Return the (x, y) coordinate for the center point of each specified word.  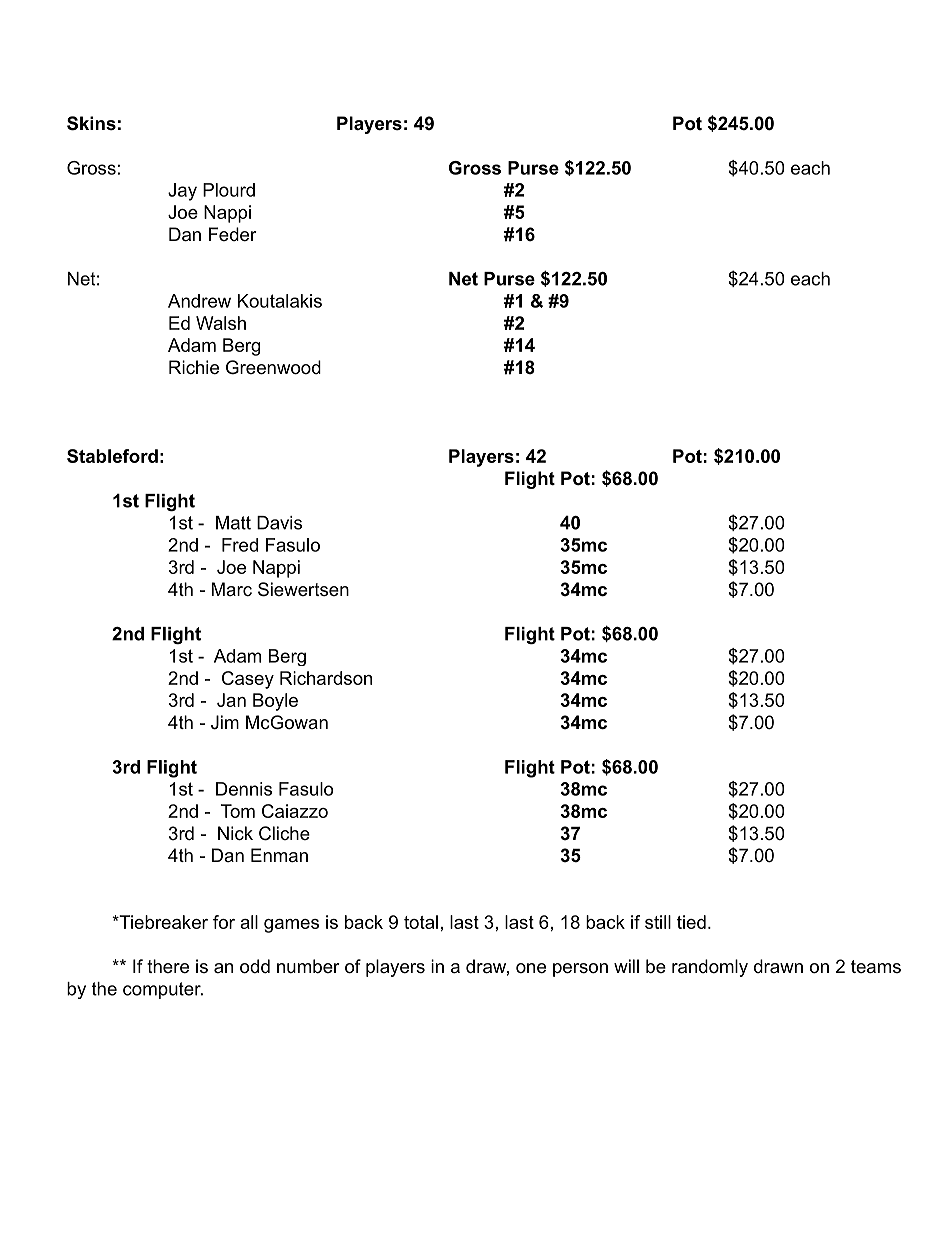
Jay (182, 192)
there (168, 966)
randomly (710, 968)
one (531, 968)
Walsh (221, 323)
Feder (233, 234)
